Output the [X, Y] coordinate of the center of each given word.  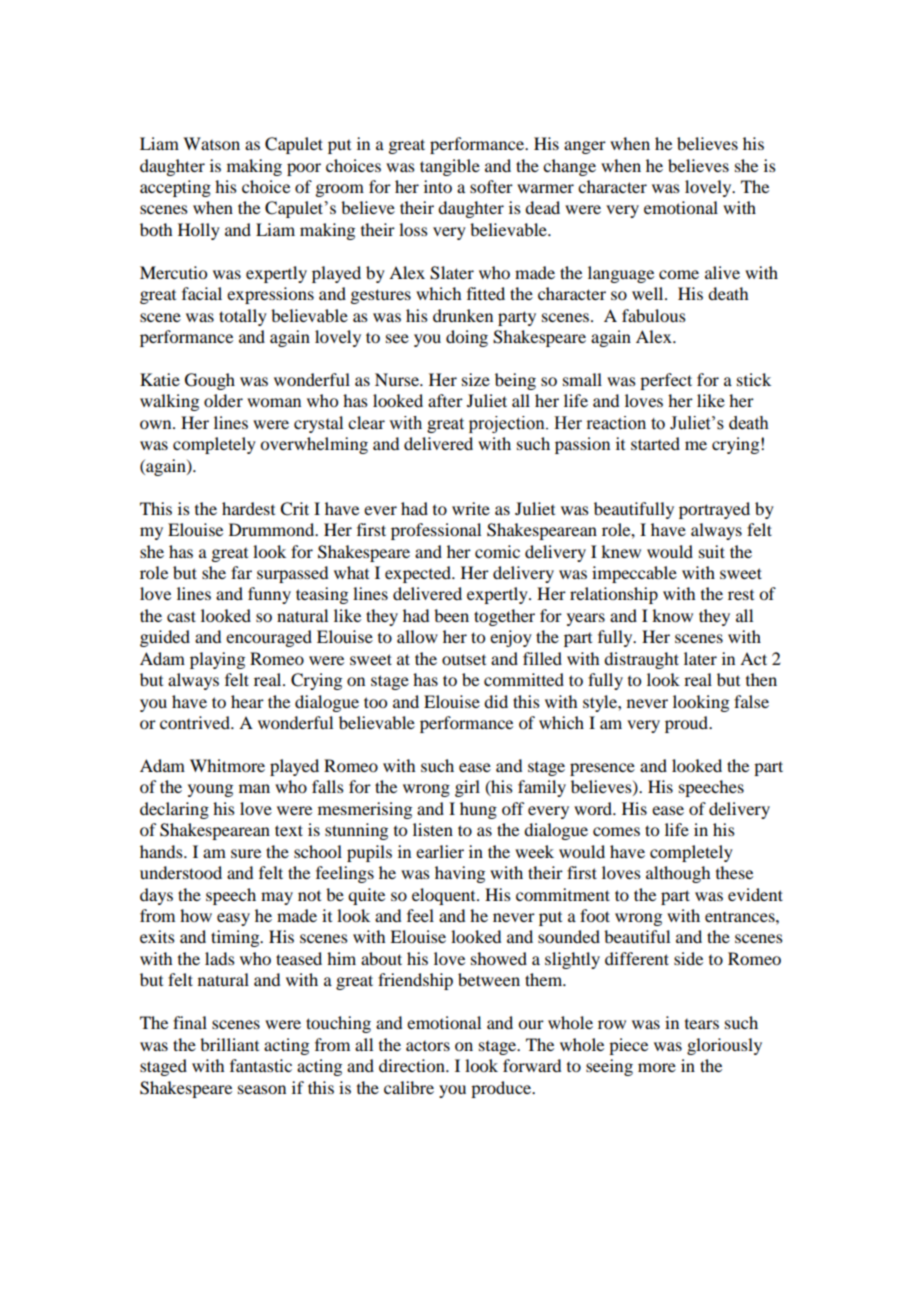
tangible [450, 167]
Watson [211, 143]
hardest [248, 508]
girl [467, 788]
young [210, 790]
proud [688, 724]
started [655, 443]
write [471, 508]
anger [585, 147]
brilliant [229, 1044]
